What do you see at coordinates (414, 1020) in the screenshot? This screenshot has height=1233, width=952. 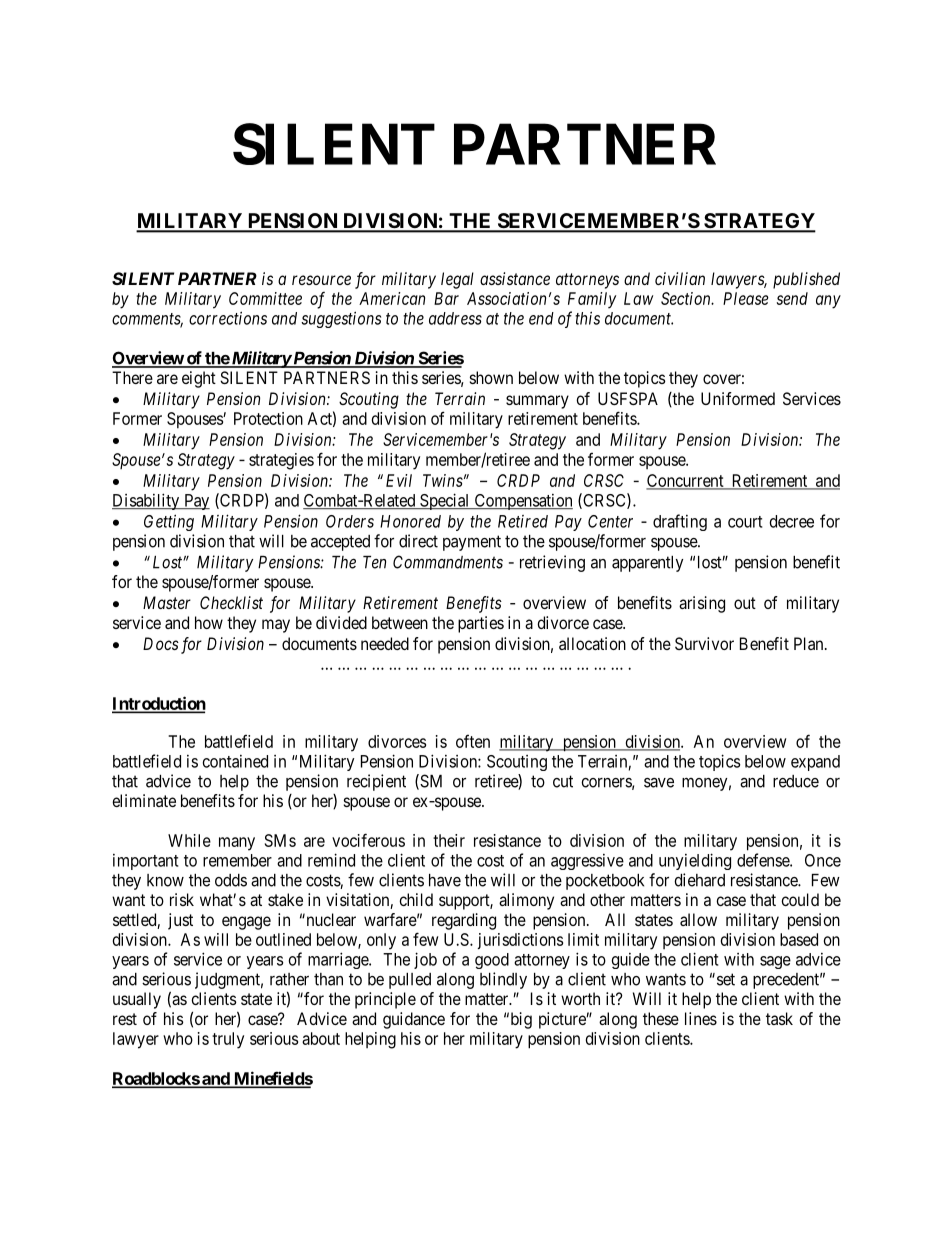 I see `guidance` at bounding box center [414, 1020].
